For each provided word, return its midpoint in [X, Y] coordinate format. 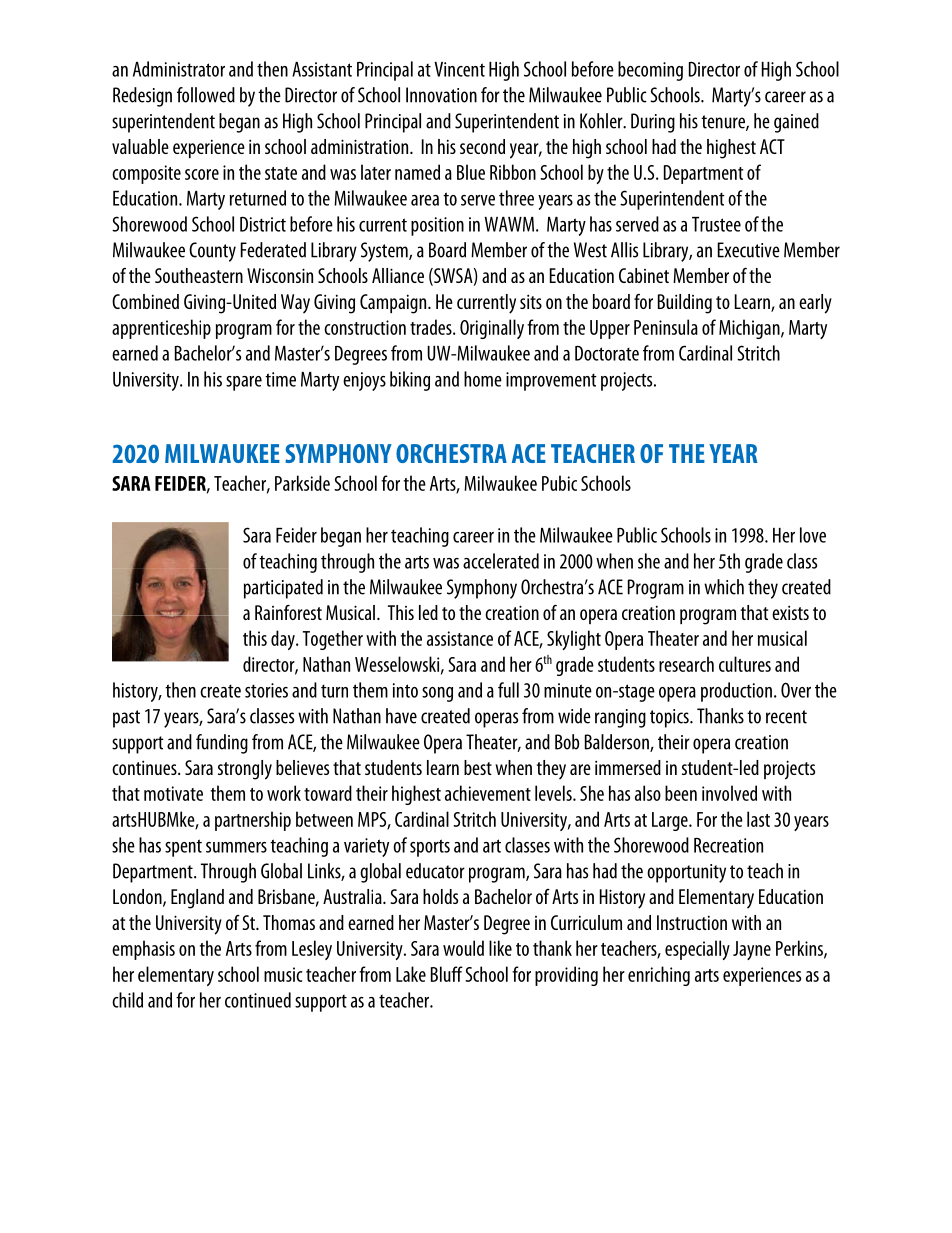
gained [796, 123]
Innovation [441, 95]
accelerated [501, 561]
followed [206, 95]
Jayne [752, 950]
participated [283, 589]
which [724, 587]
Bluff [447, 974]
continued [258, 1000]
